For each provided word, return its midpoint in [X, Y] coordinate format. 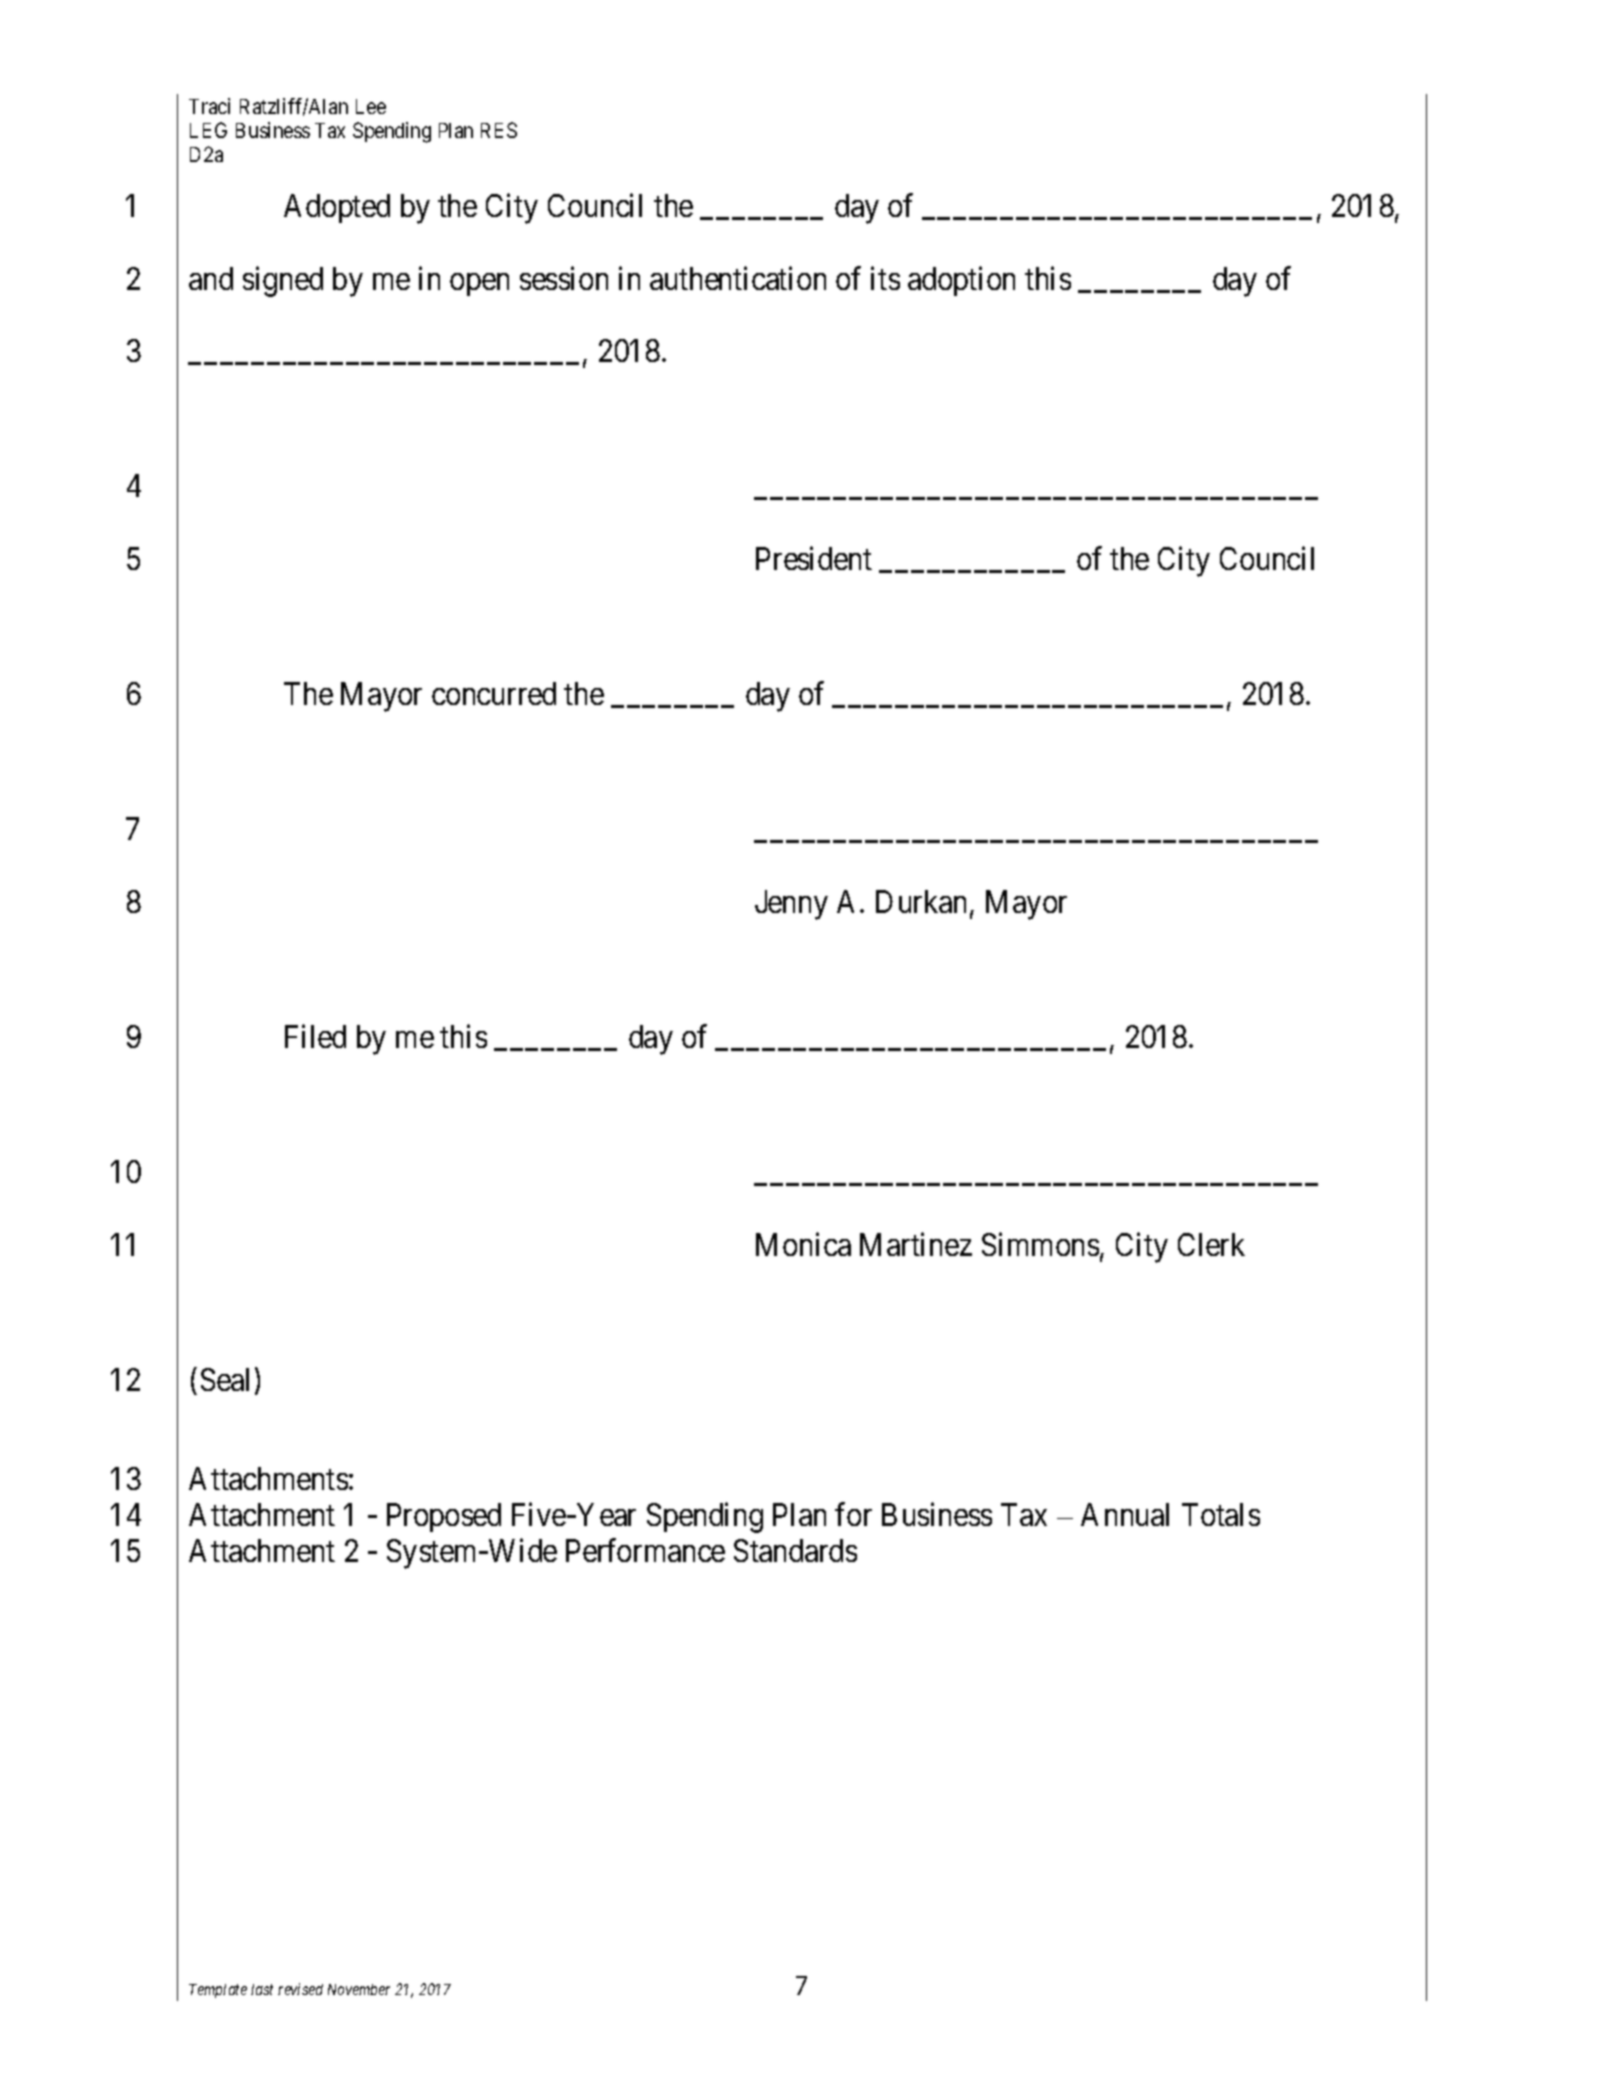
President [814, 558]
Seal [225, 1379]
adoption [961, 281]
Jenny [791, 905]
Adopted [337, 208]
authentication [738, 278]
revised [300, 1989]
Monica [803, 1244]
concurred [494, 693]
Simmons [1040, 1244]
